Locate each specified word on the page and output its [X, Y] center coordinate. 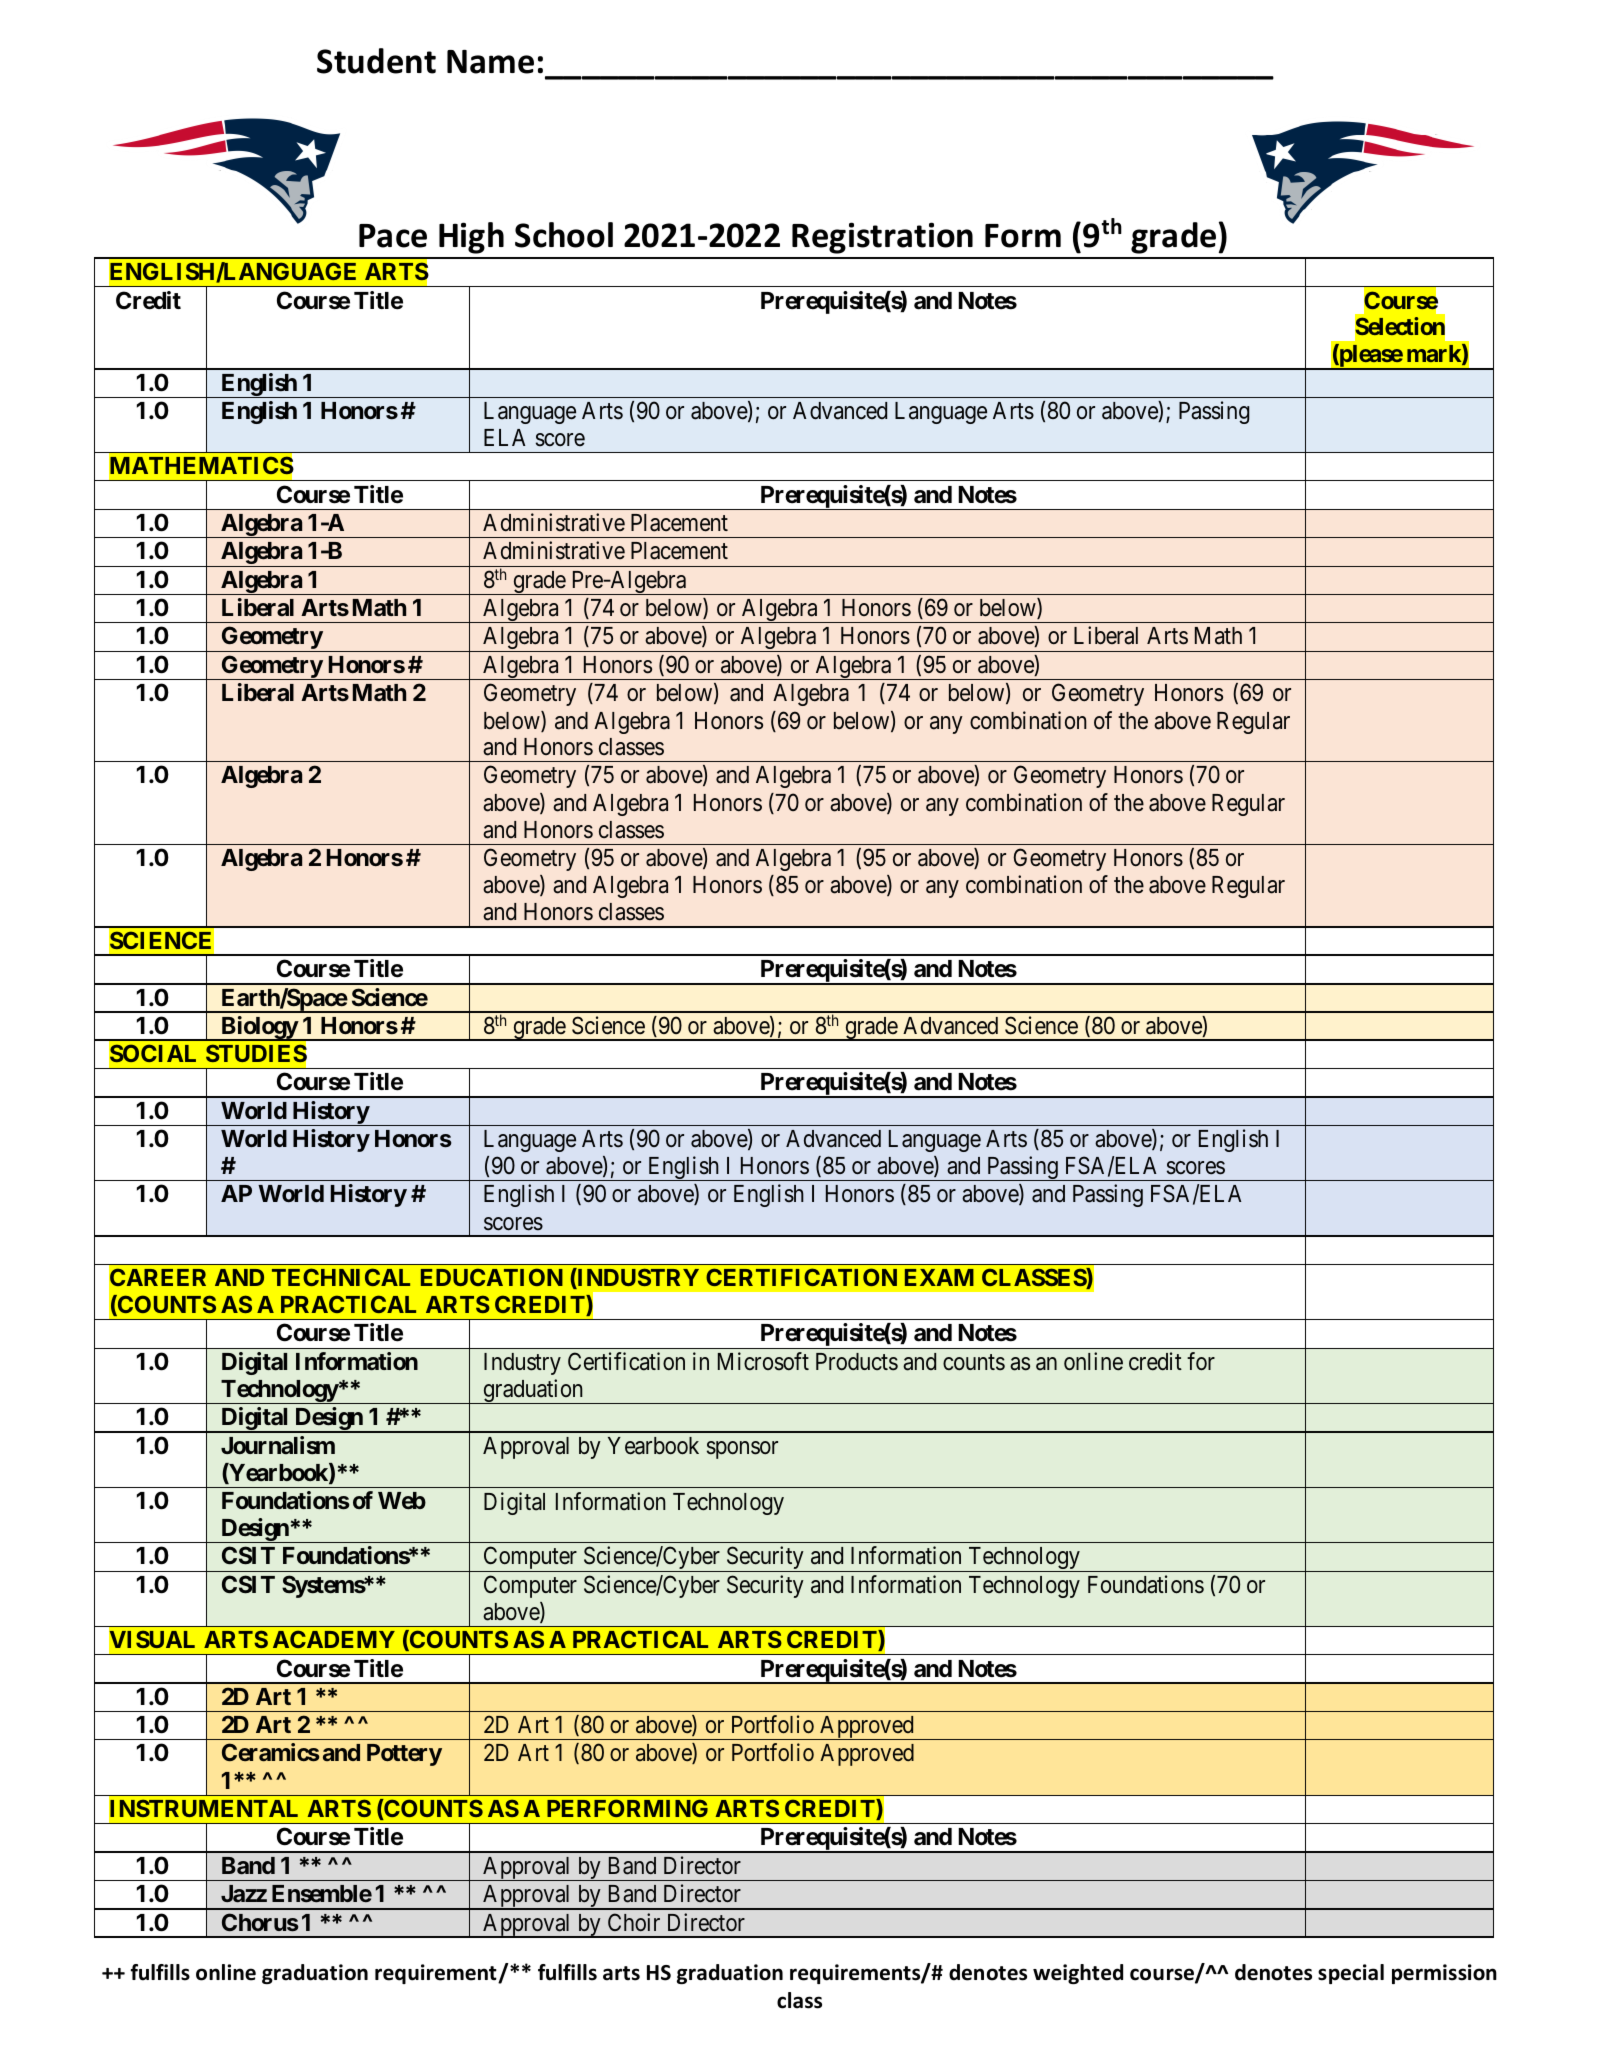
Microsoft [763, 1361]
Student [376, 61]
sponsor [742, 1450]
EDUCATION [492, 1277]
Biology [259, 1028]
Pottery [404, 1755]
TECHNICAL [341, 1277]
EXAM [939, 1277]
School [564, 235]
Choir [634, 1922]
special [1351, 1974]
